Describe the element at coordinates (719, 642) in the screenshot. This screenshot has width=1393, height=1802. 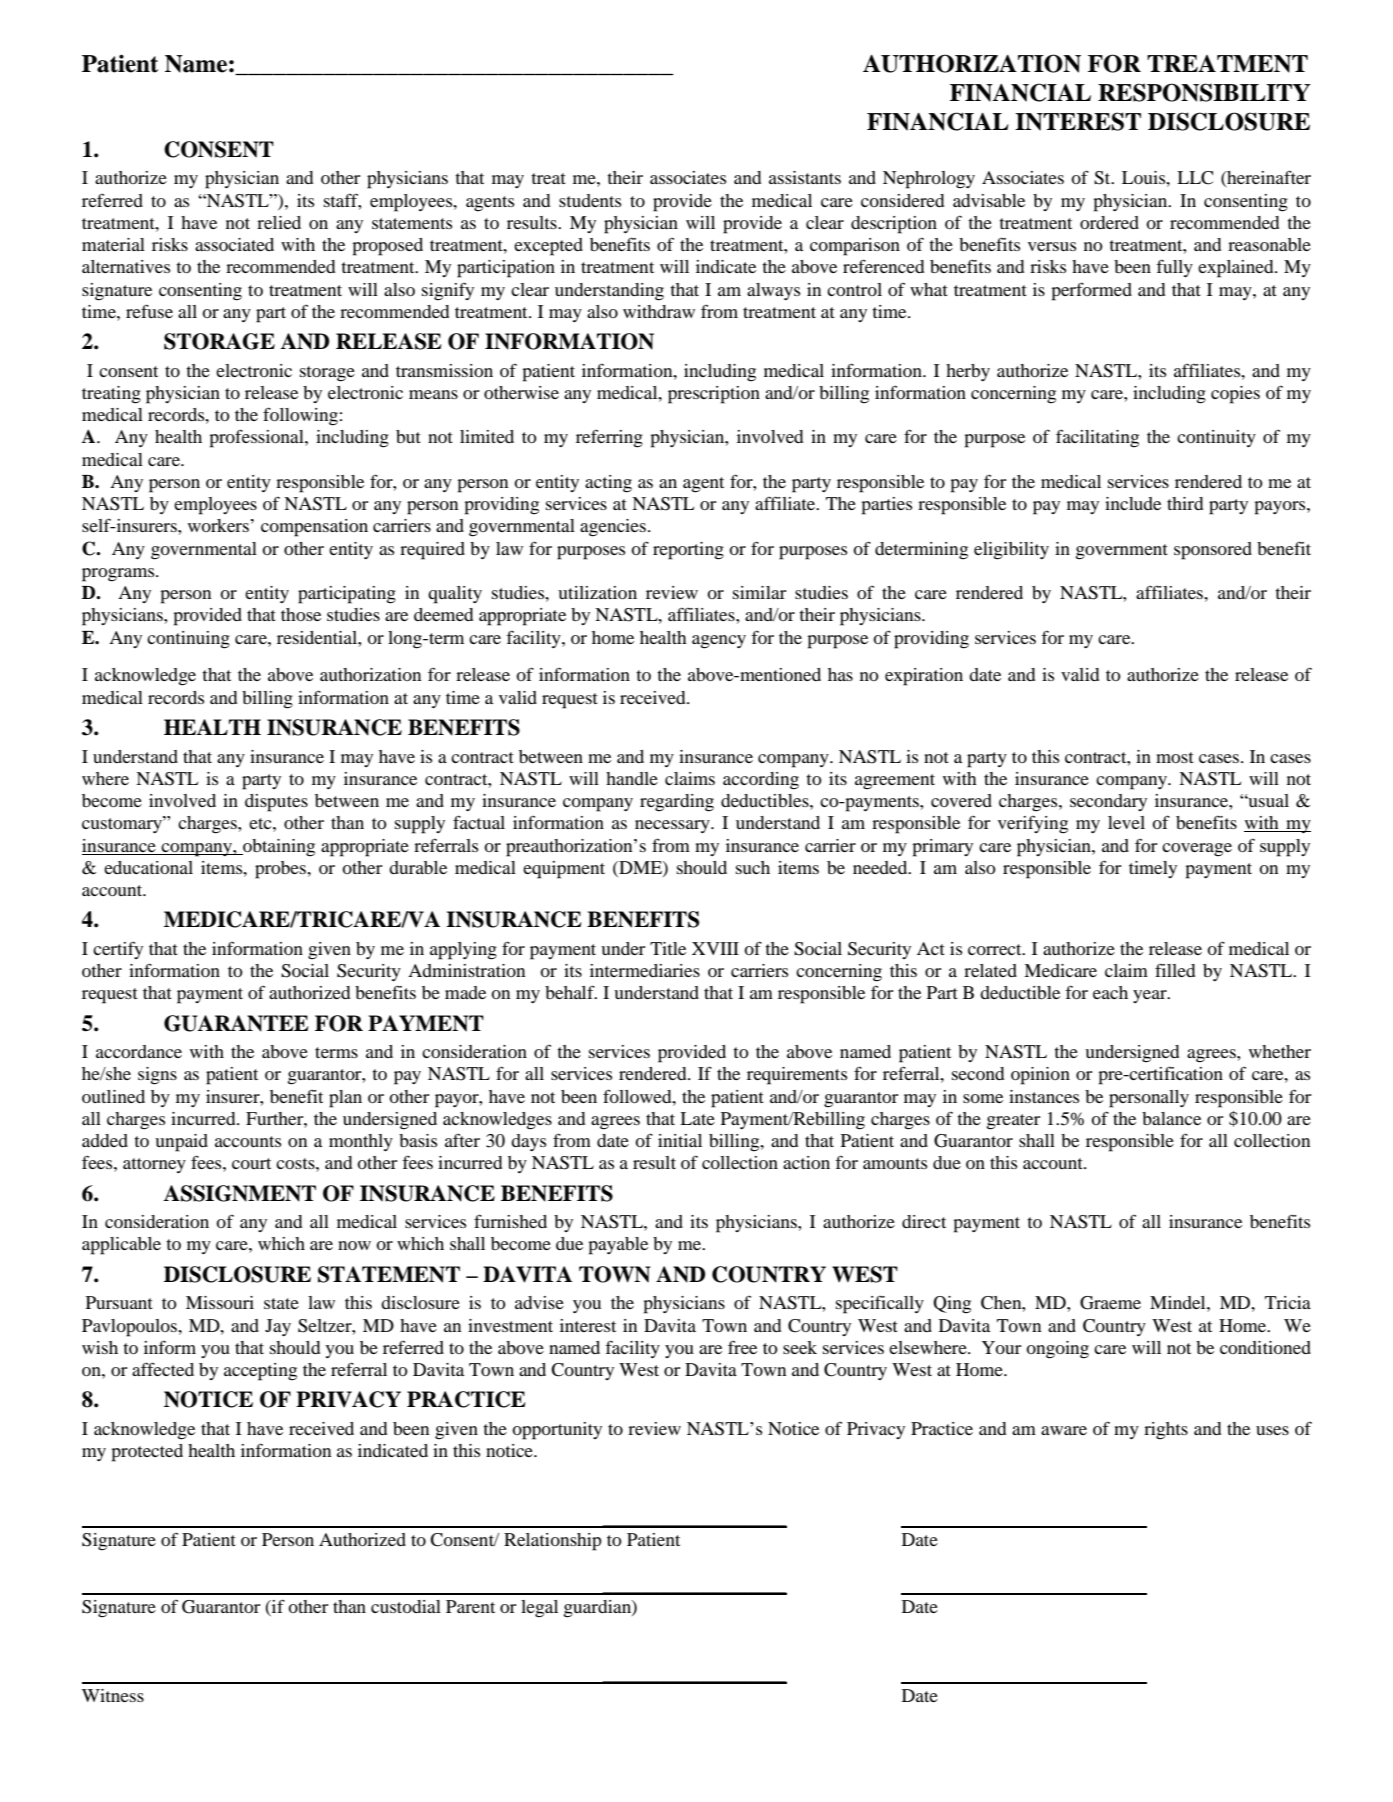
I see `agency` at that location.
